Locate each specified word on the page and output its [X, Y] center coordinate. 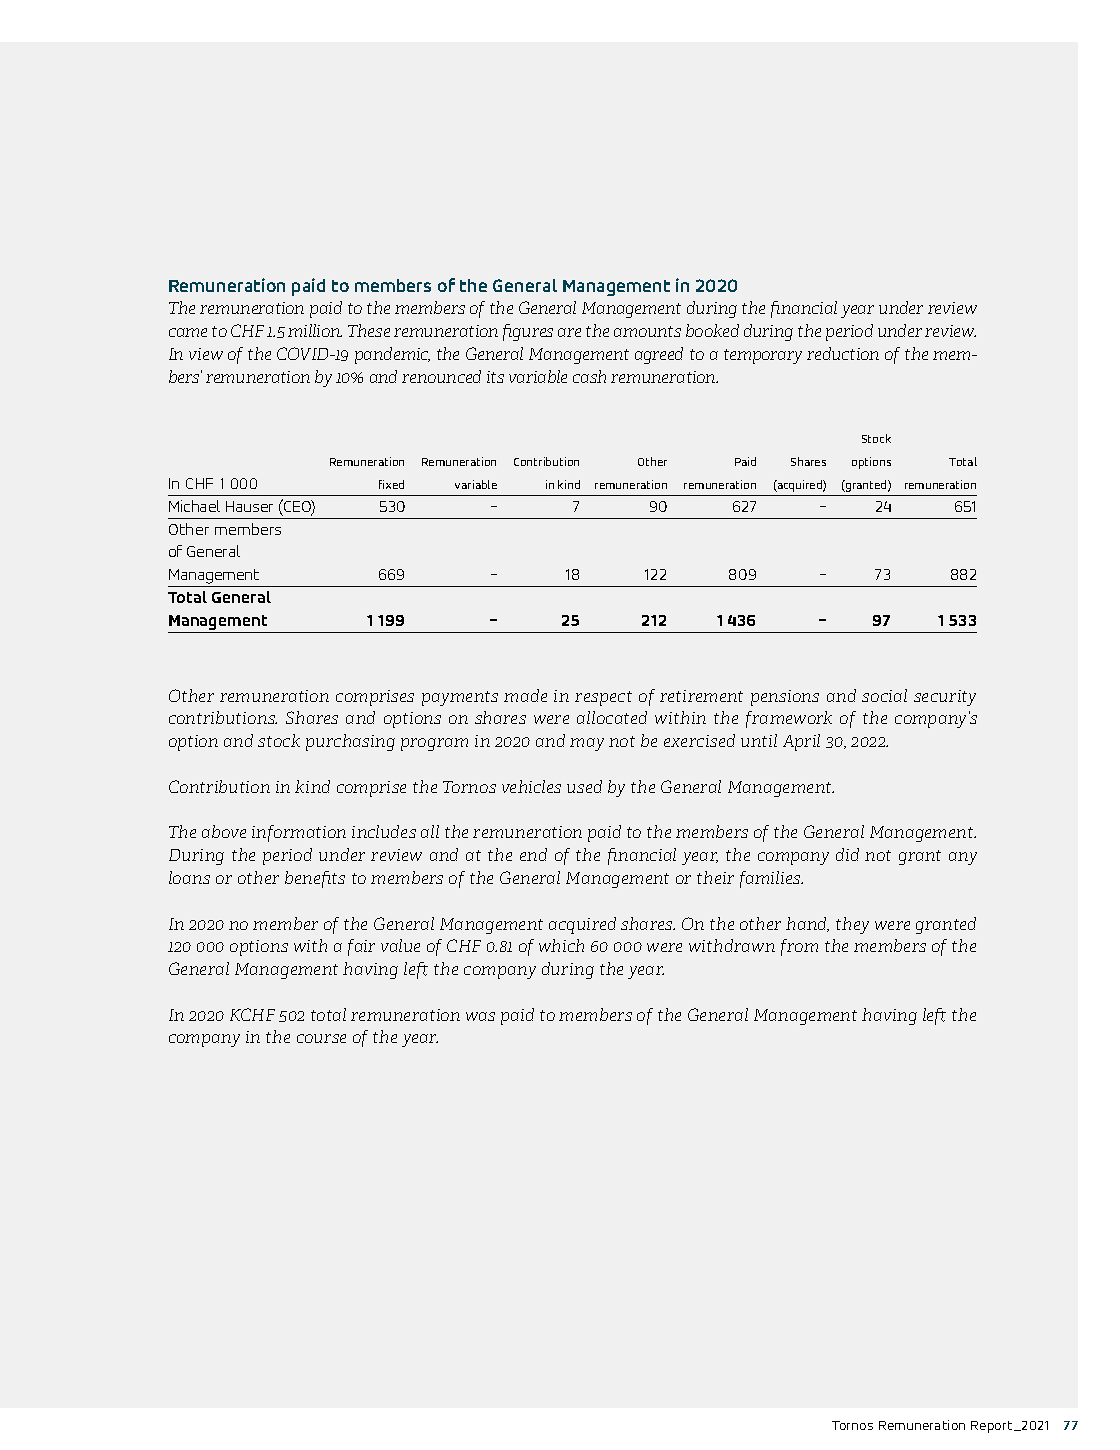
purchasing [350, 742]
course [321, 1038]
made [525, 695]
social [884, 695]
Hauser [249, 506]
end [533, 854]
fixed [391, 484]
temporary [763, 356]
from [799, 947]
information [299, 833]
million [315, 330]
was [480, 1016]
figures [528, 332]
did [847, 854]
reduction [843, 353]
